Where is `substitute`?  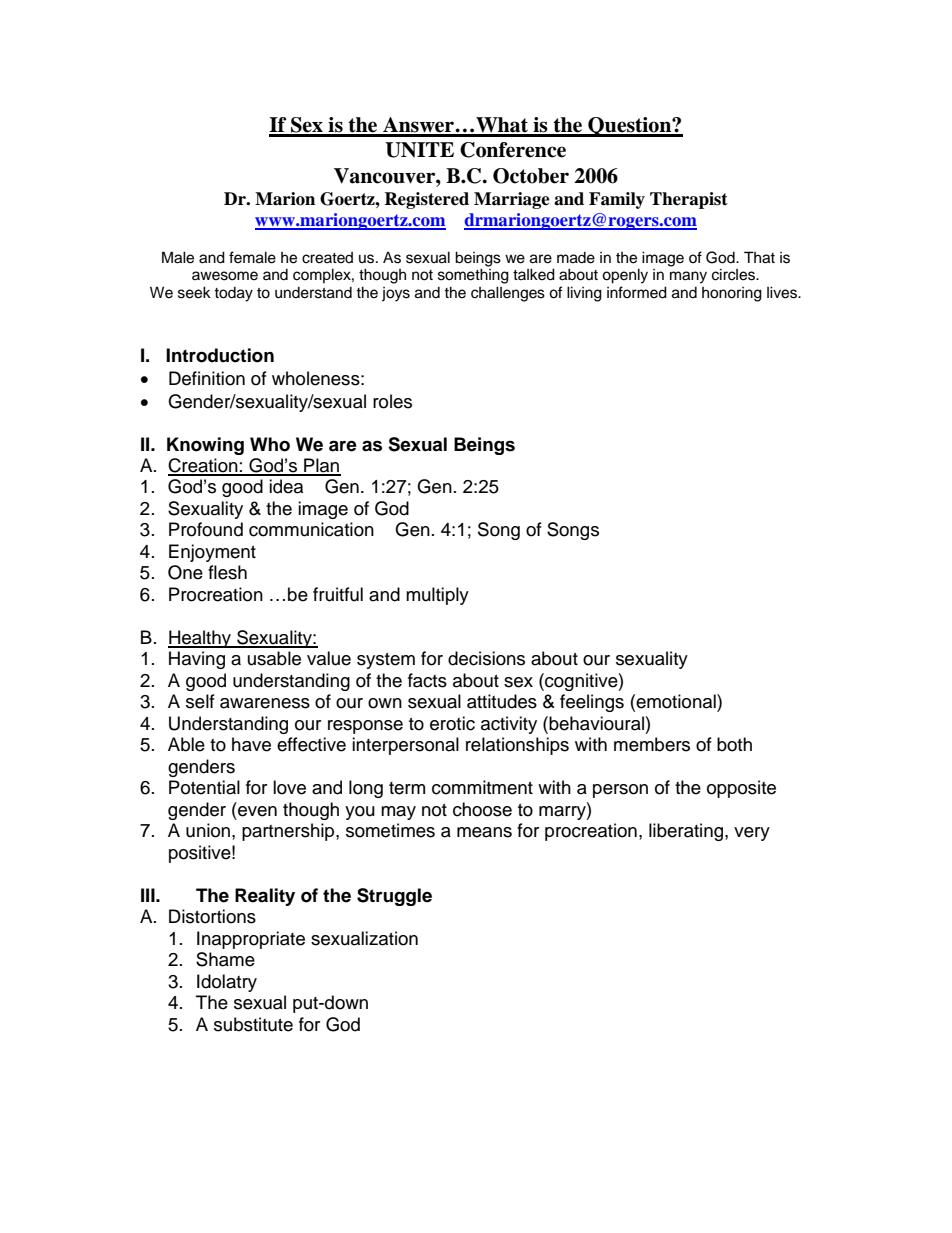 substitute is located at coordinates (253, 1024).
